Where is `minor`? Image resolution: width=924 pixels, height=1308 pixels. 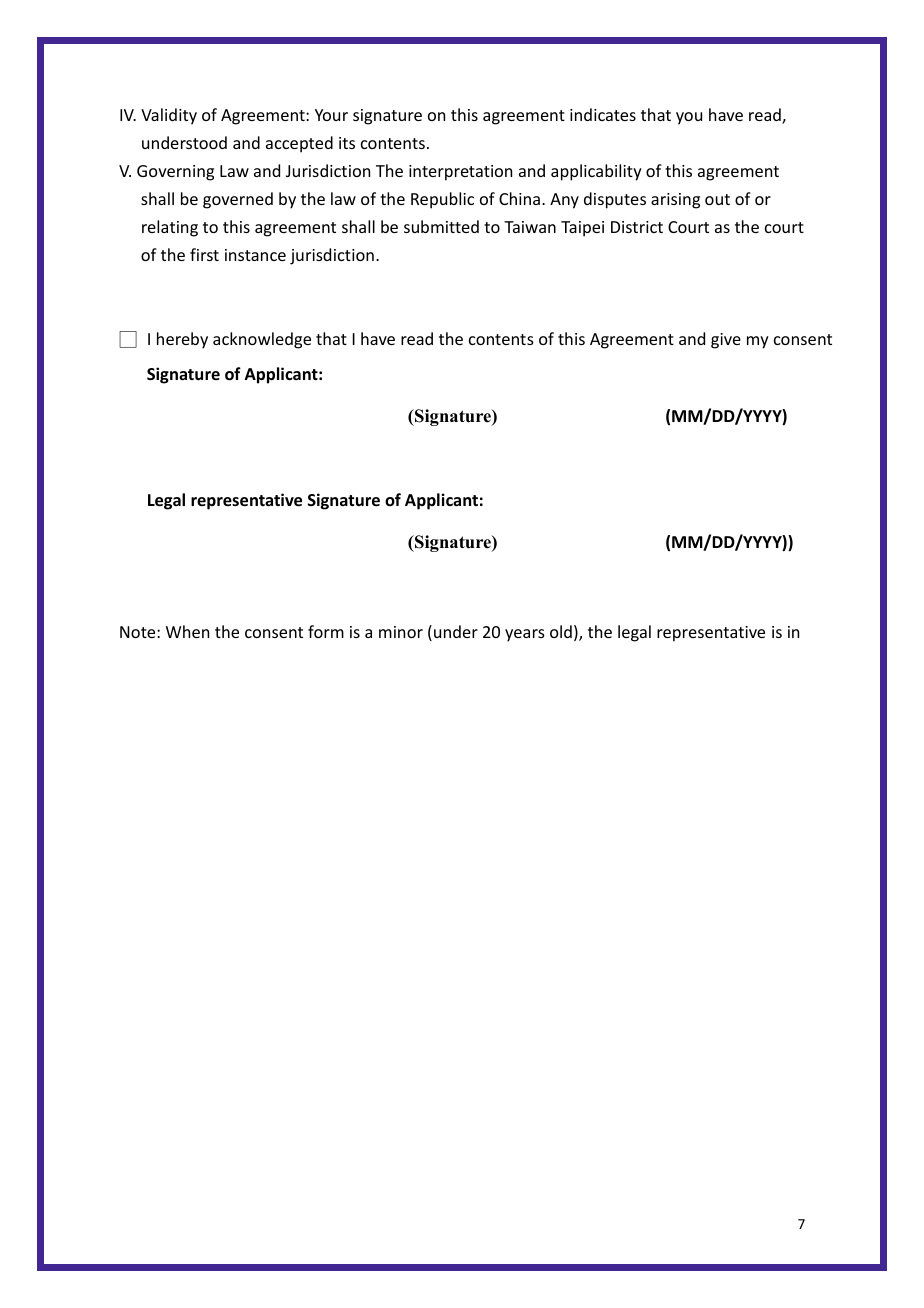 minor is located at coordinates (401, 632).
